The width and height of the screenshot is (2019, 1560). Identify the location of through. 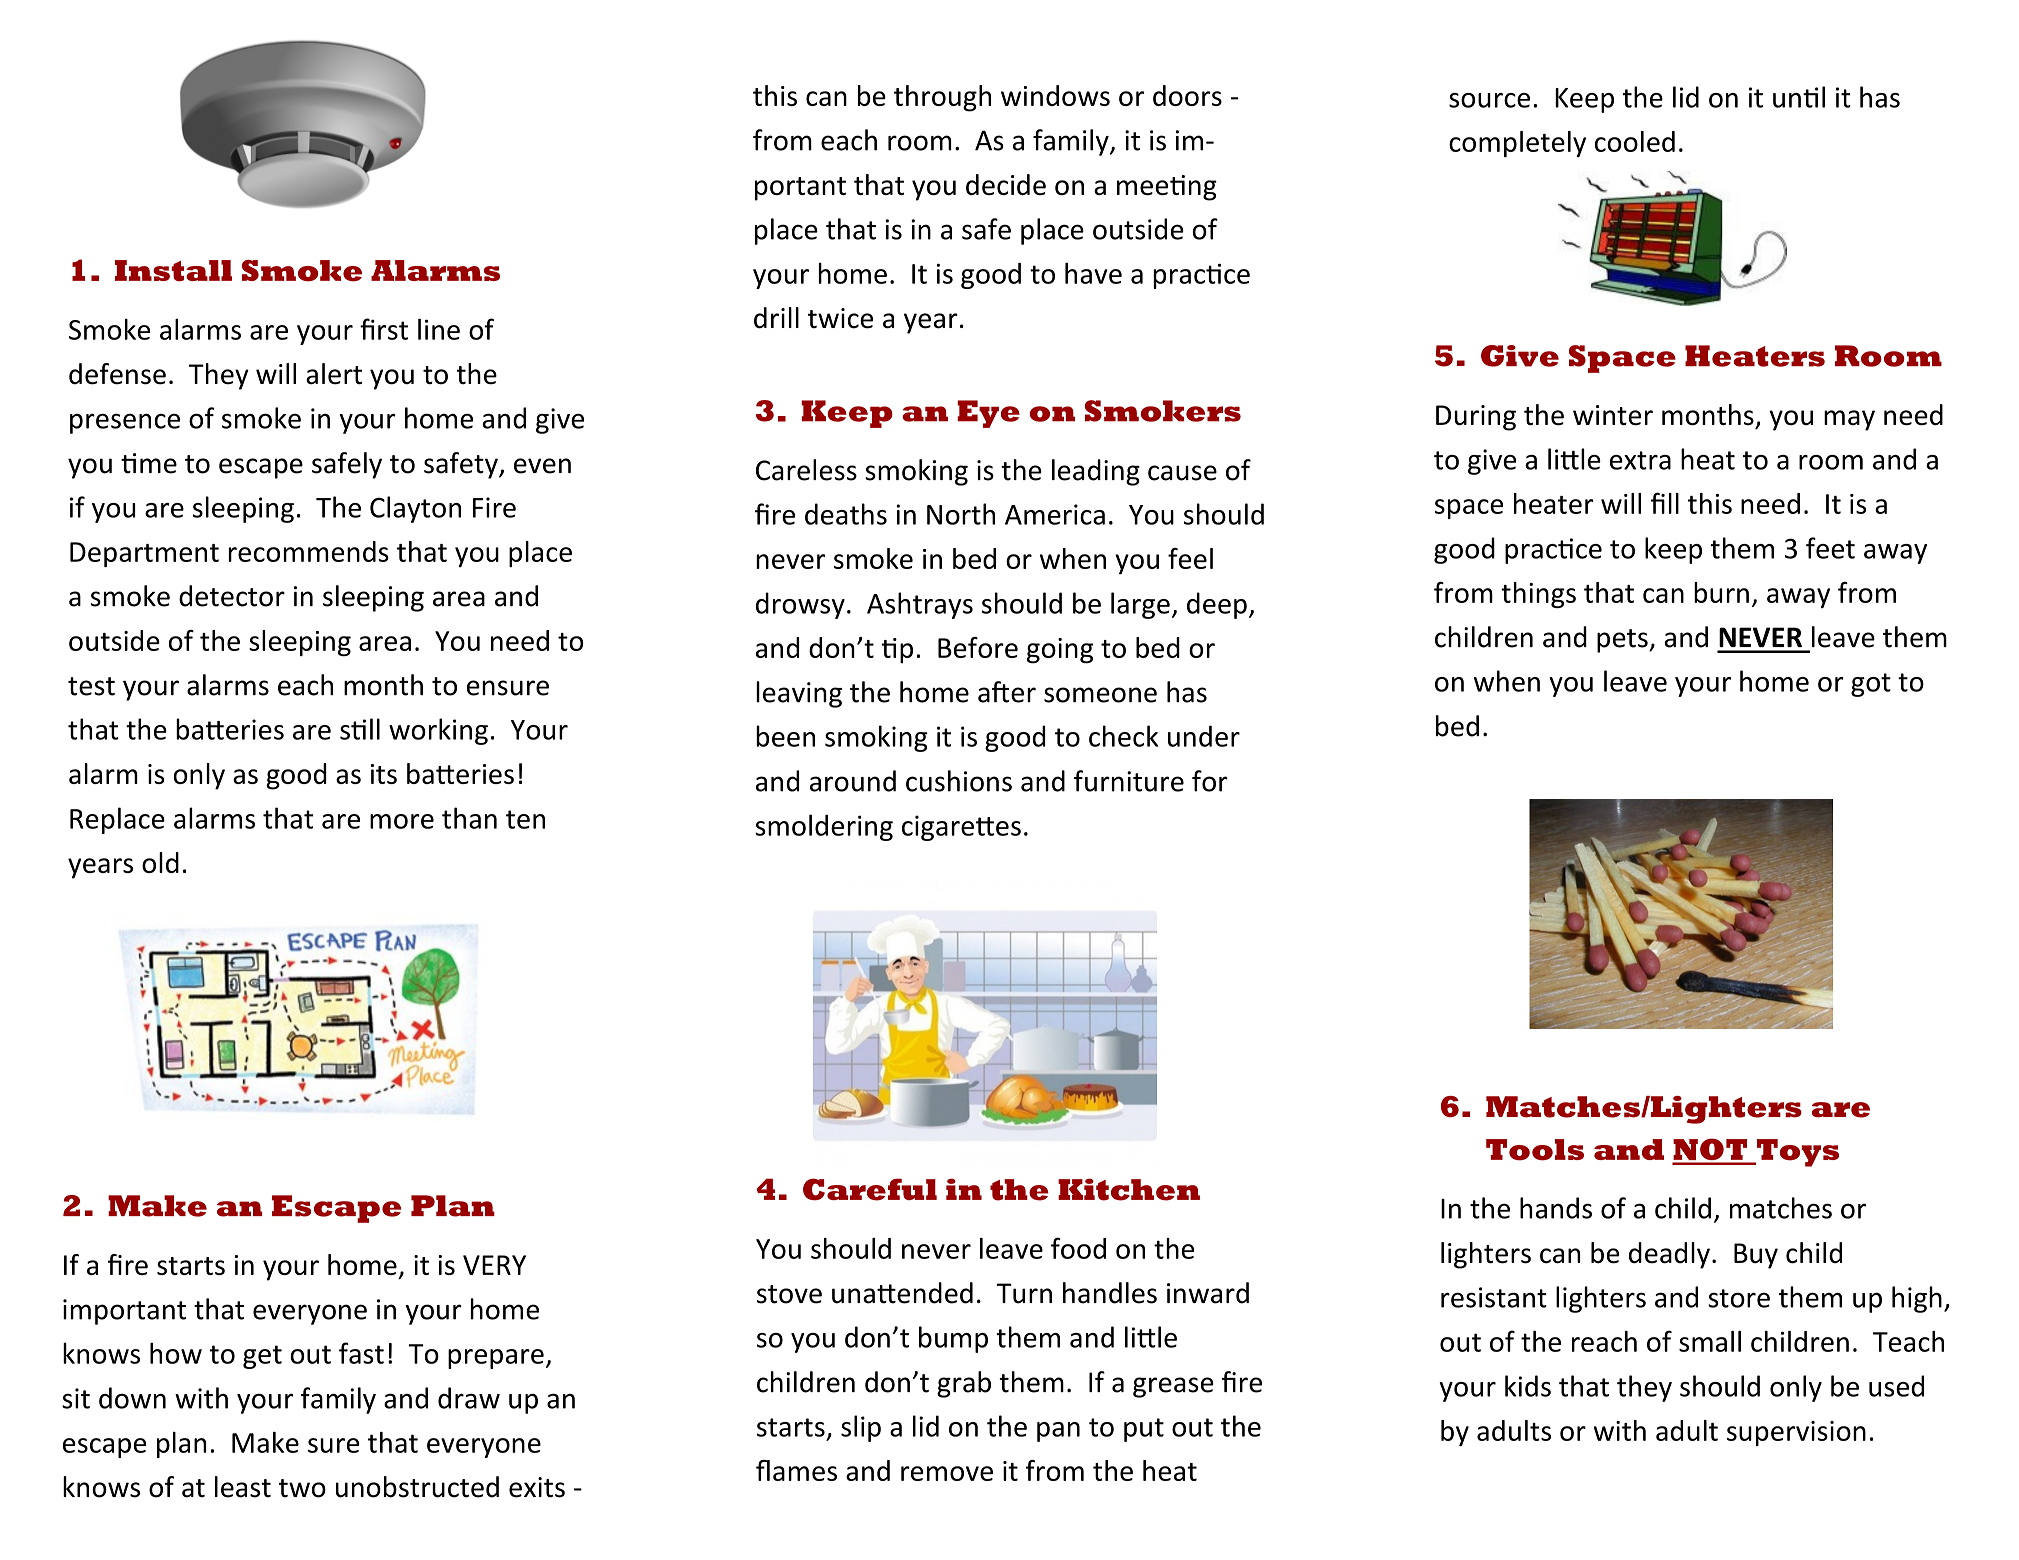
(942, 98).
